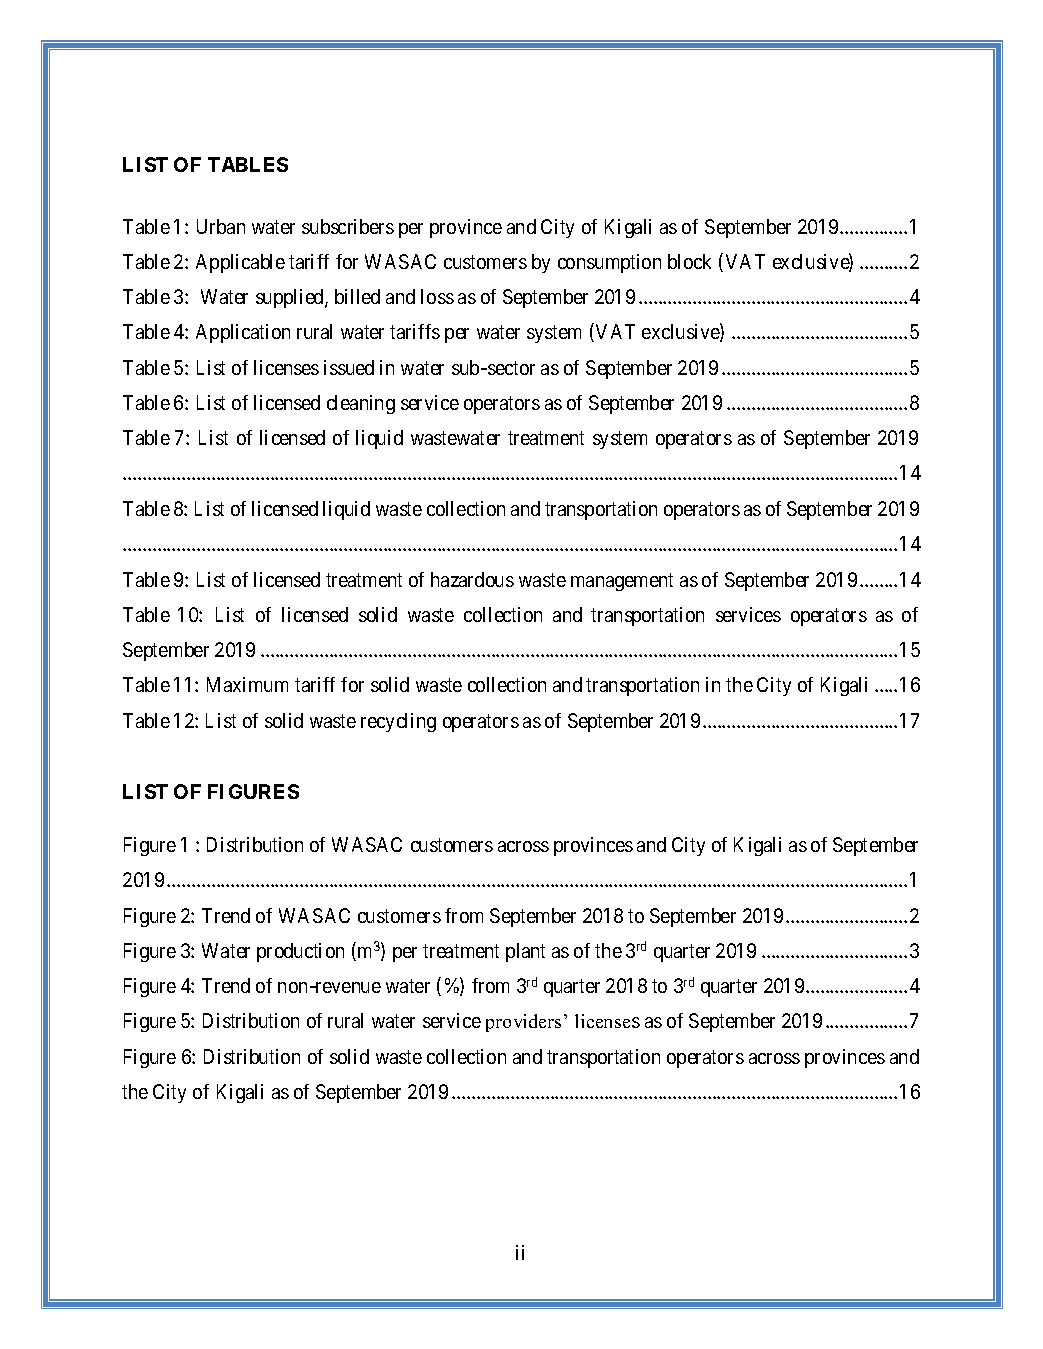 The height and width of the page is (1349, 1043). Describe the element at coordinates (609, 263) in the page. I see `consumption` at that location.
